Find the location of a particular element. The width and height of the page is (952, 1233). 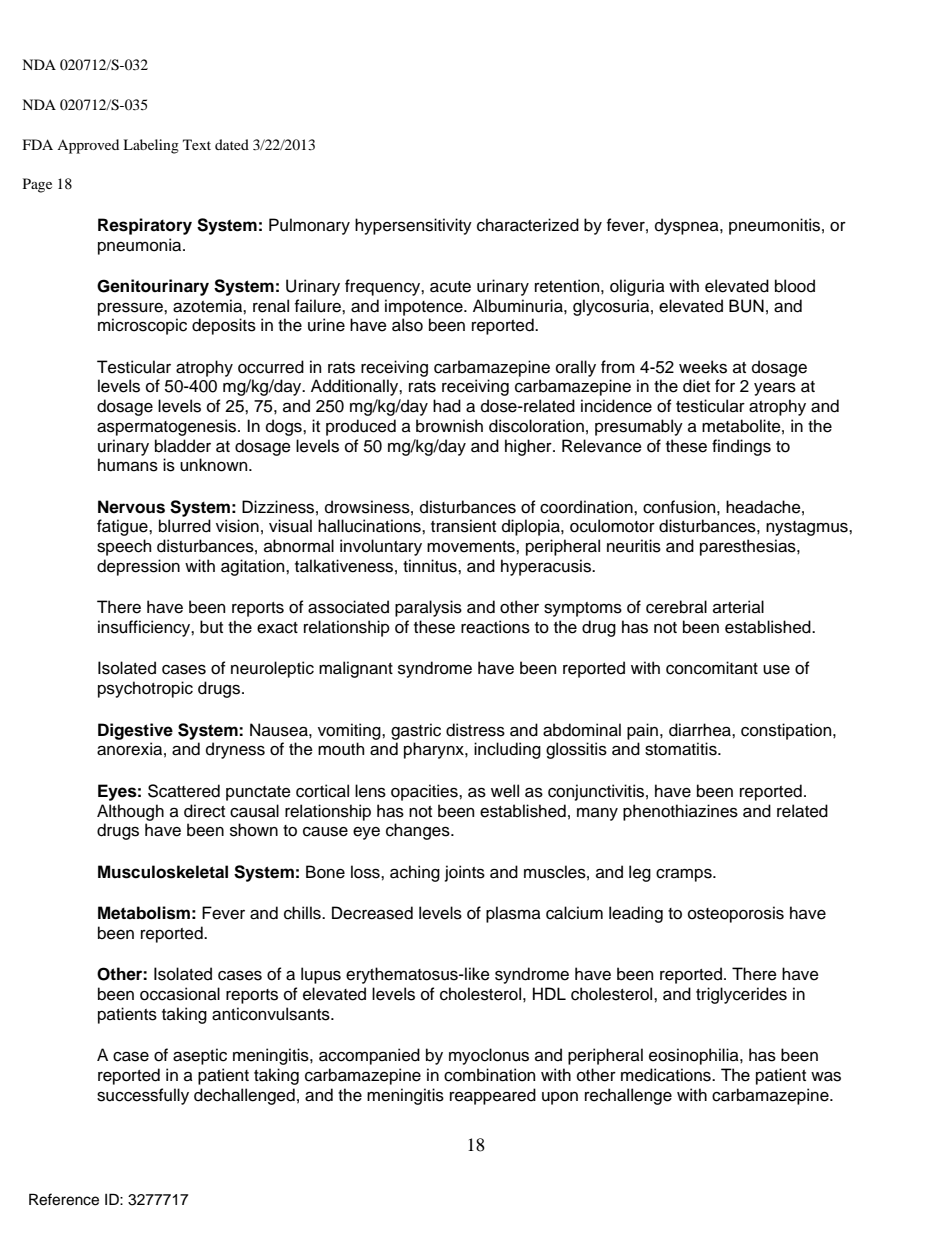

Although is located at coordinates (130, 812).
